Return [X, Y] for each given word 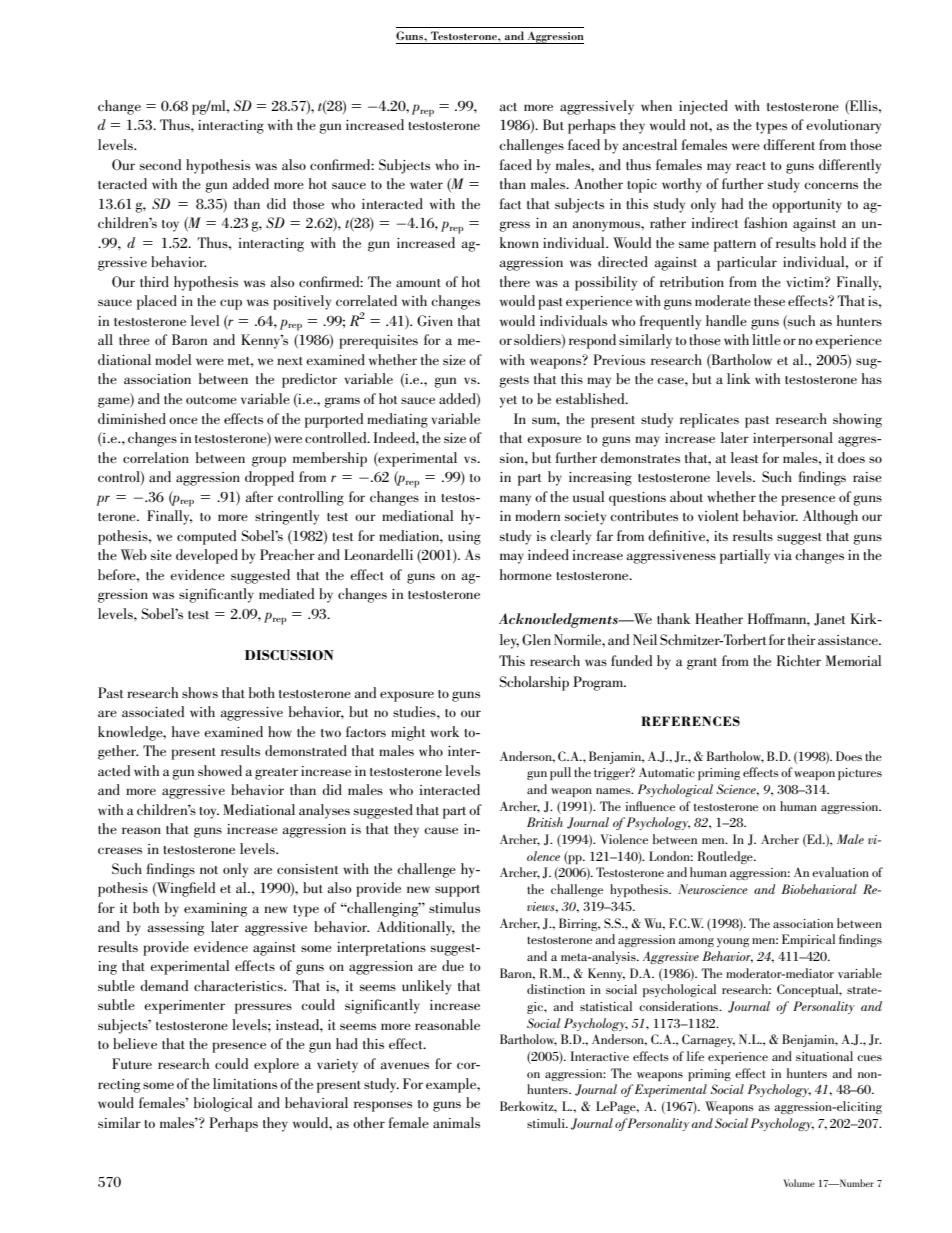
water [426, 185]
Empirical [809, 940]
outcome [211, 400]
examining [215, 910]
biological [223, 1104]
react [751, 166]
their [802, 639]
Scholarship [534, 683]
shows [200, 692]
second [160, 164]
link [738, 378]
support [457, 891]
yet [508, 402]
